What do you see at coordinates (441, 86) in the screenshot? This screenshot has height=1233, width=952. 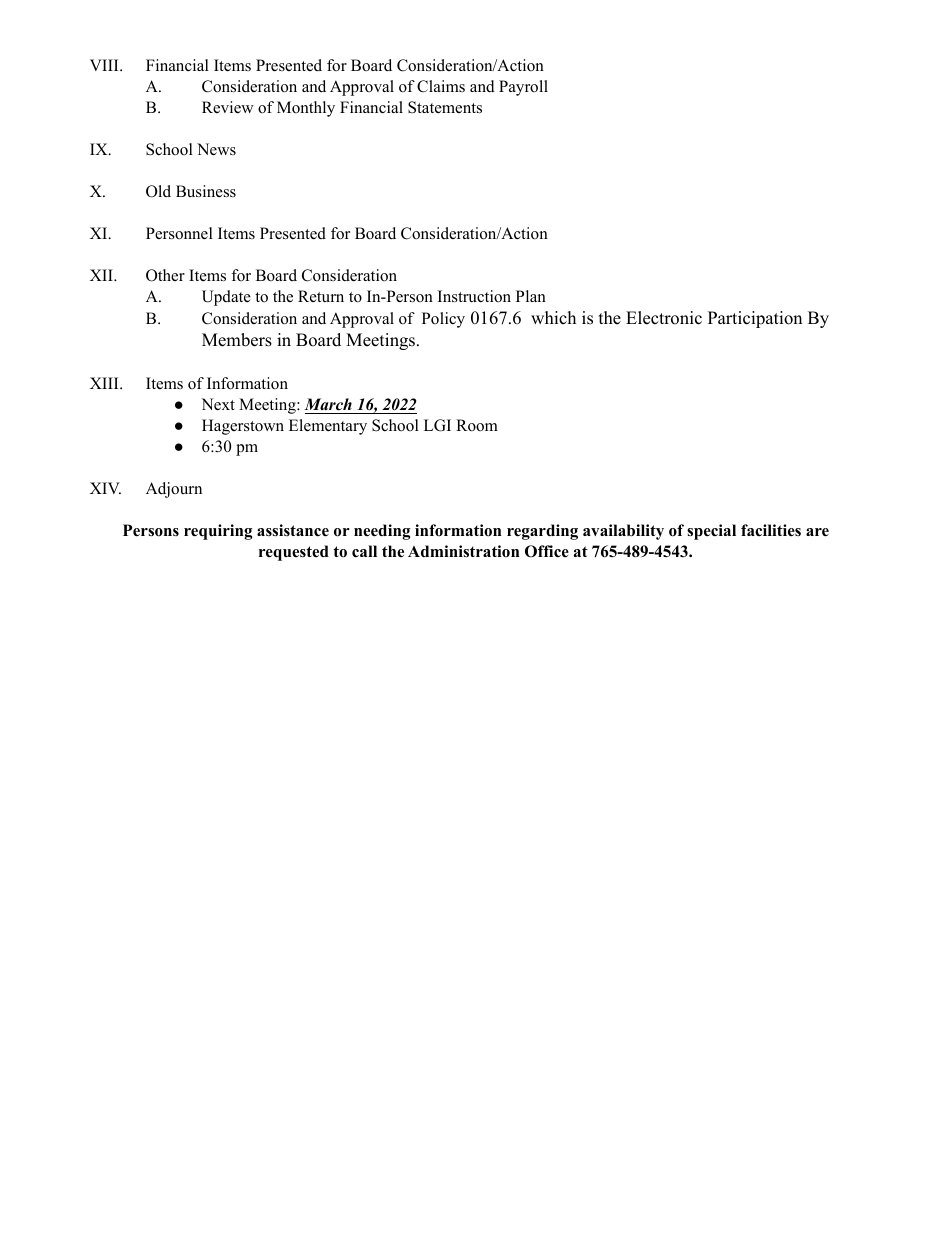 I see `Claims` at bounding box center [441, 86].
